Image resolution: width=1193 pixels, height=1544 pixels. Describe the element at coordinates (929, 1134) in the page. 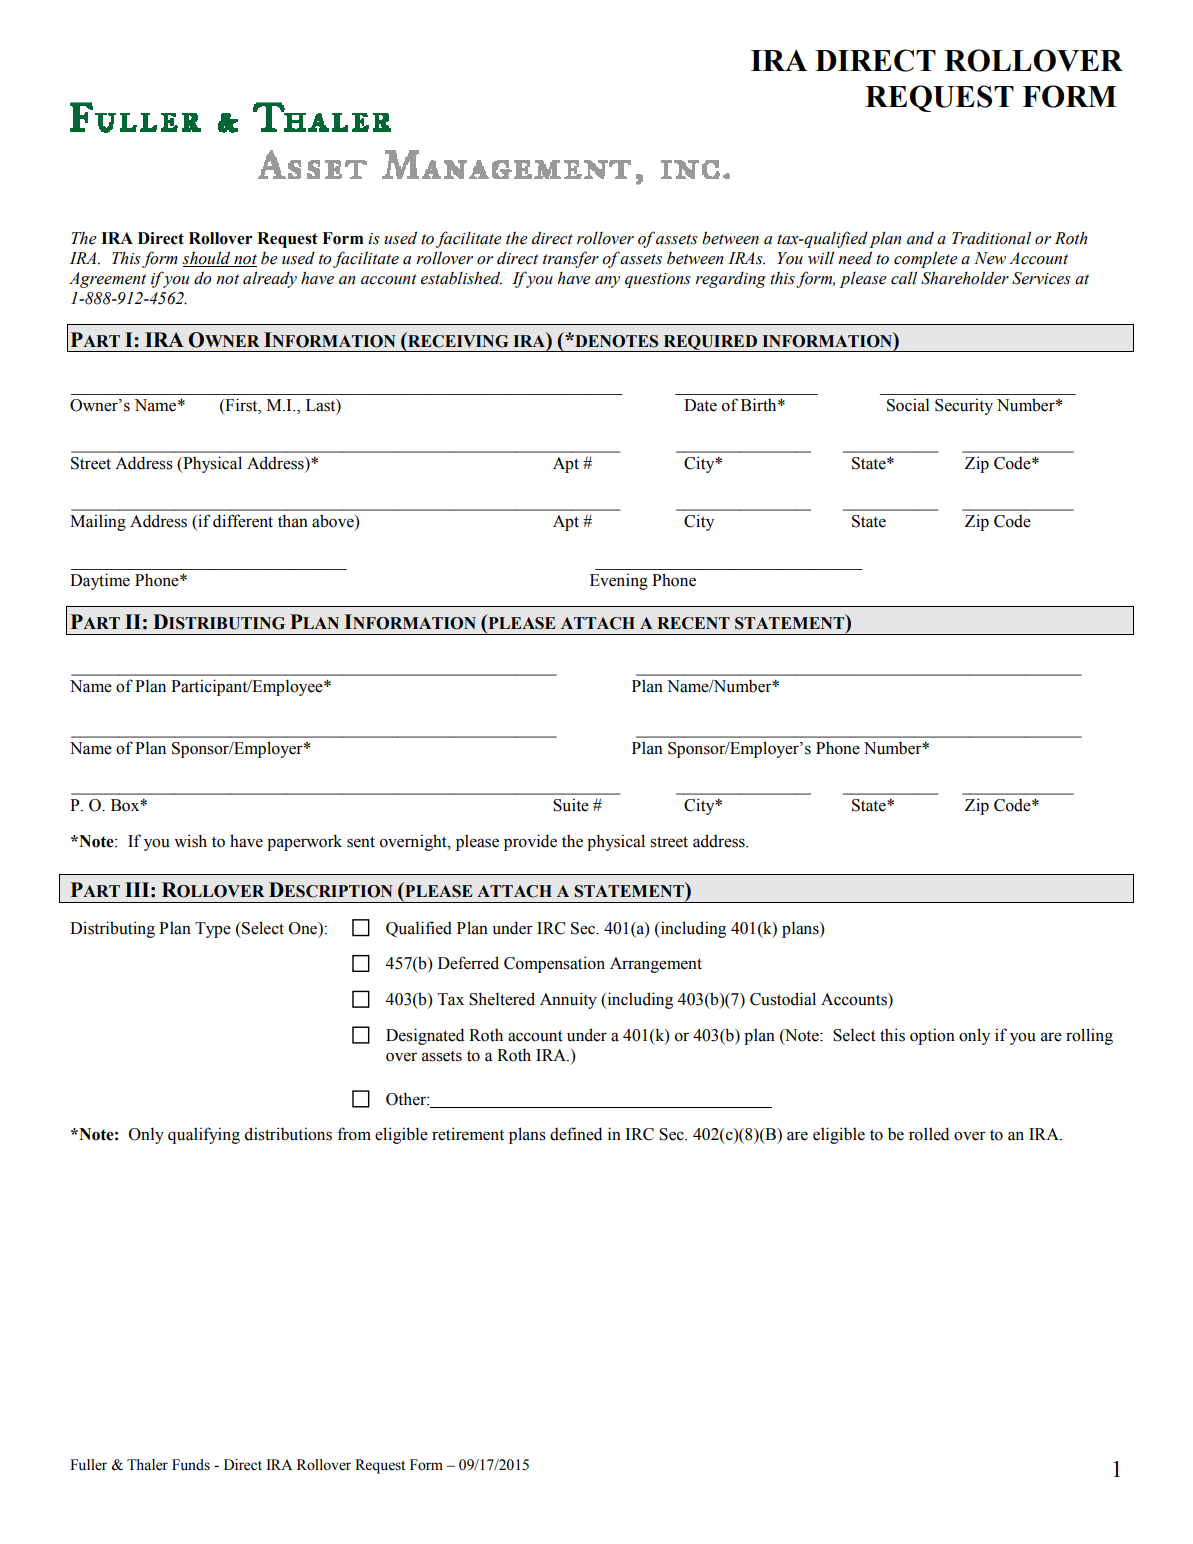

I see `rolled` at that location.
